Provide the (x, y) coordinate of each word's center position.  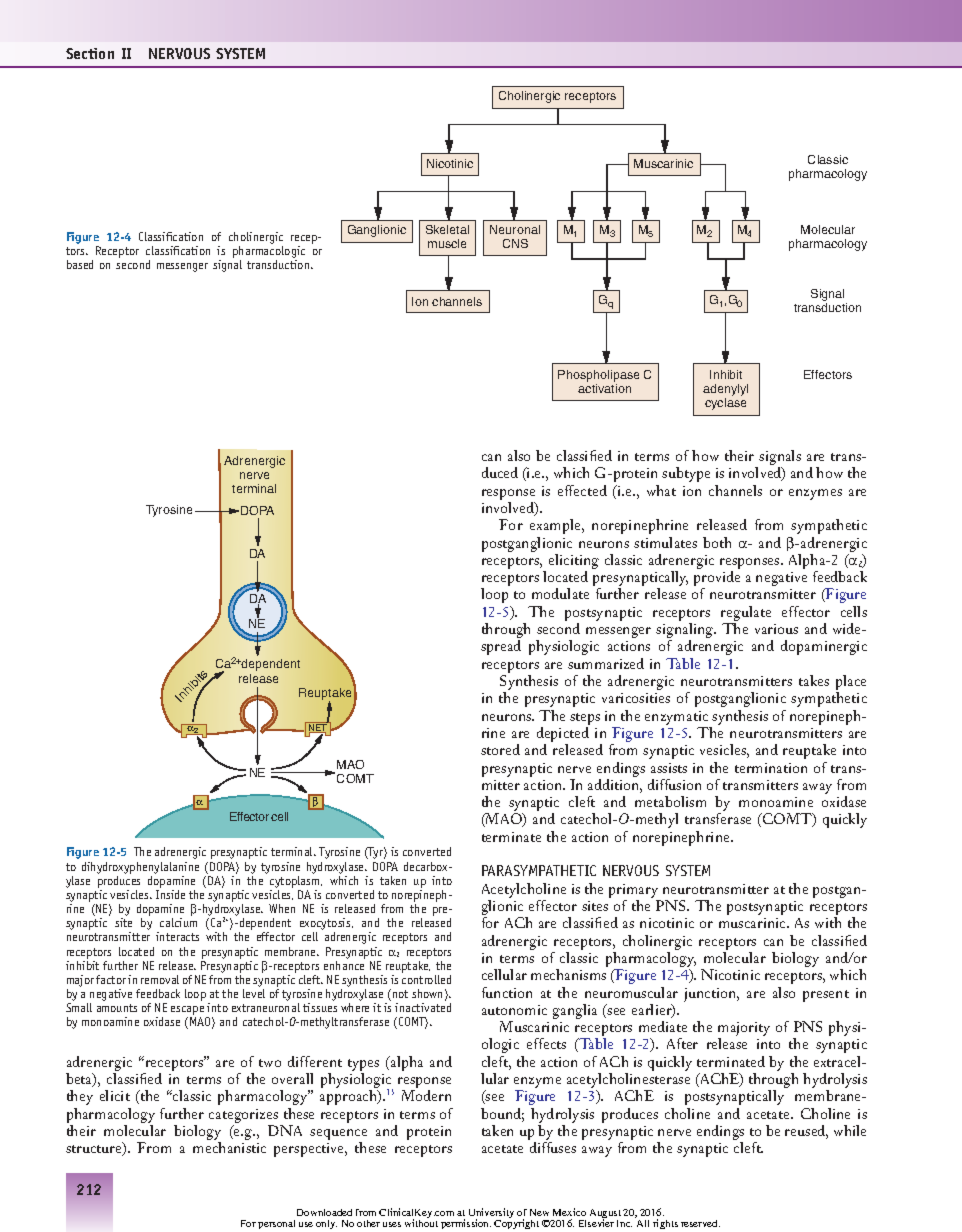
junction (711, 995)
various (776, 629)
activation (604, 388)
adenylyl (725, 391)
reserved (700, 1223)
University (491, 1214)
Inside (170, 894)
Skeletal (447, 229)
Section (90, 53)
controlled (426, 979)
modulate (560, 593)
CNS (515, 243)
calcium (178, 922)
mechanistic (229, 1147)
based (80, 264)
